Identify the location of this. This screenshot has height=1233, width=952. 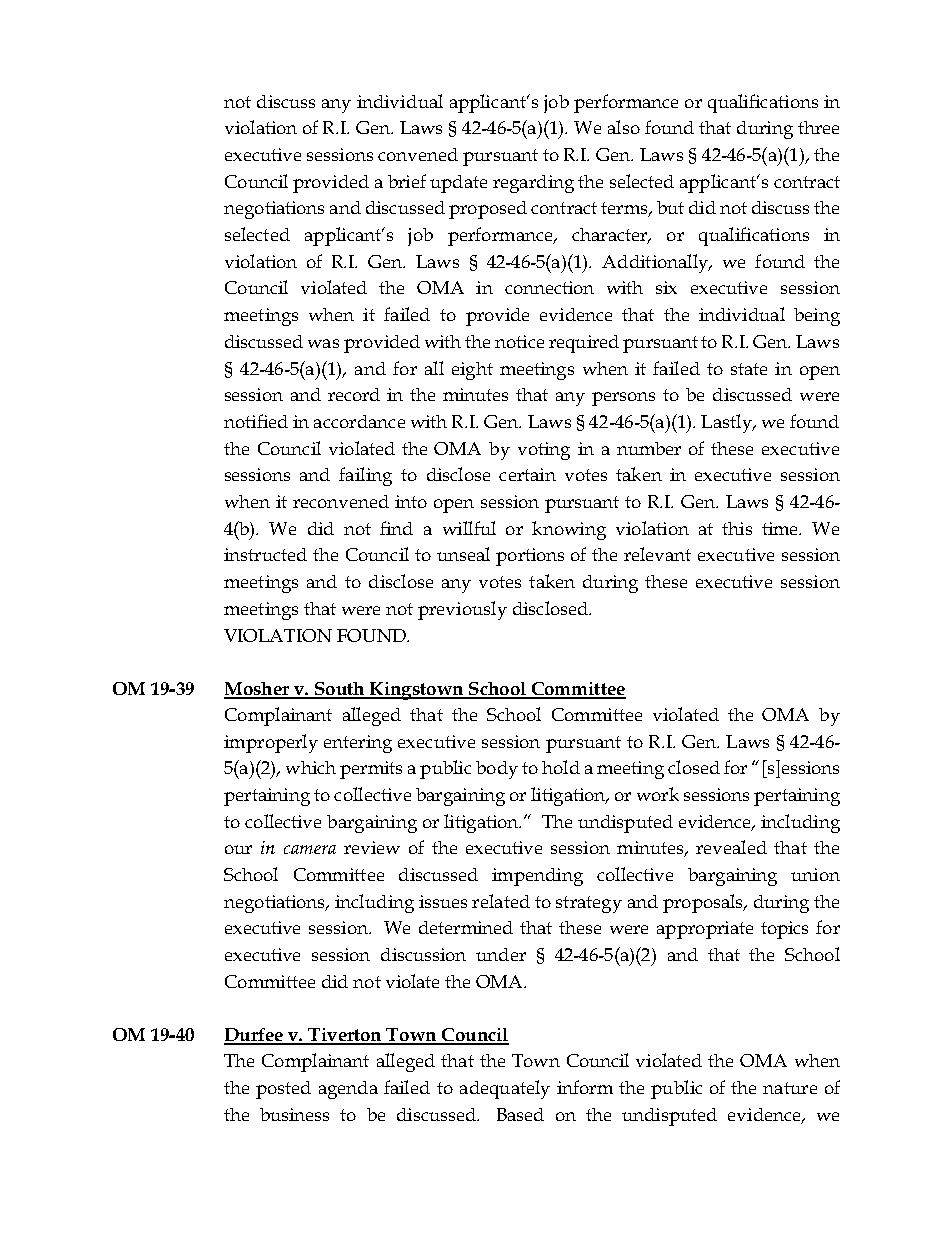
(737, 528).
